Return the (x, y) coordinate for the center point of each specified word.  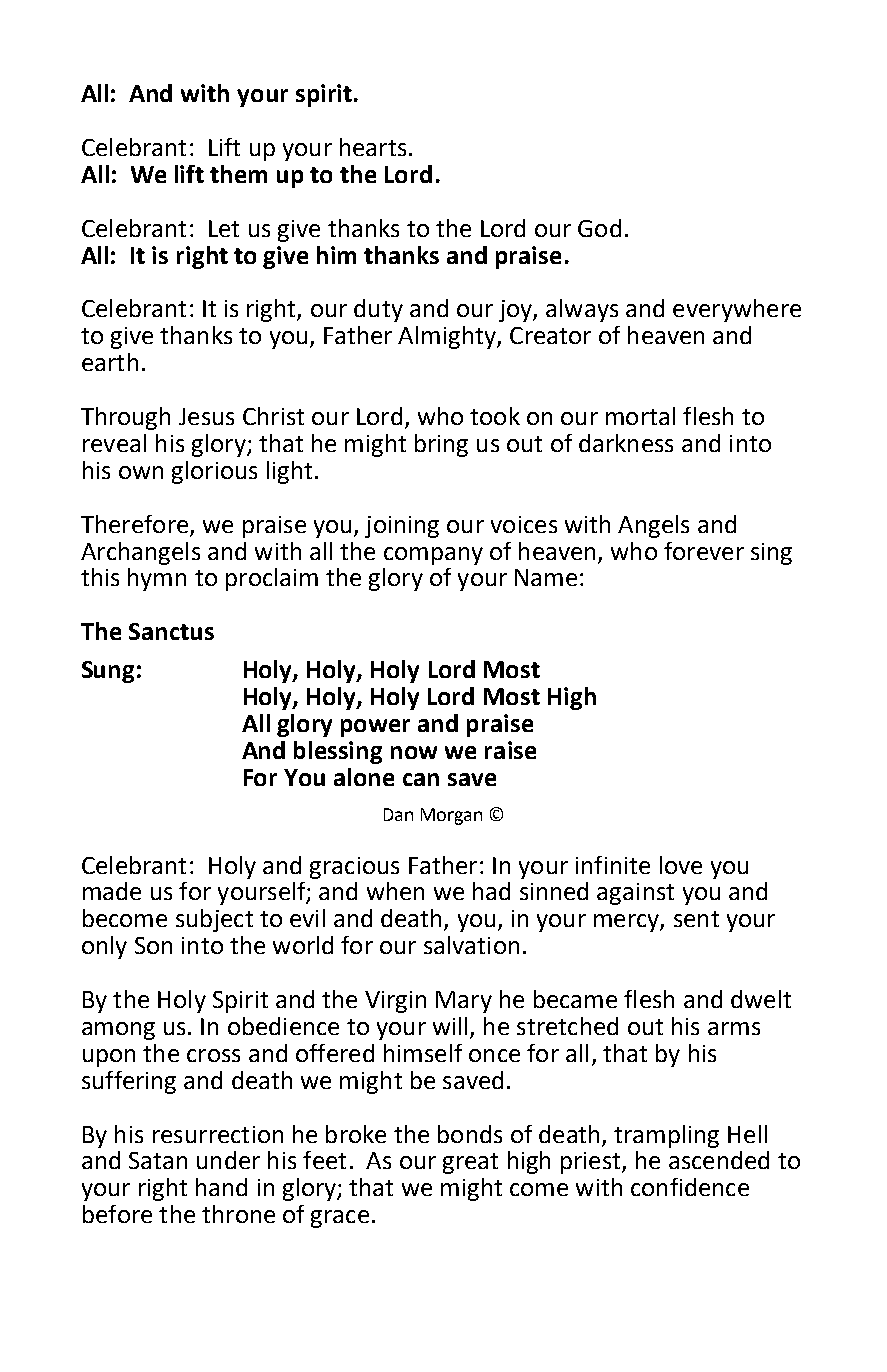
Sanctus (171, 631)
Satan (158, 1160)
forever (704, 551)
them (238, 174)
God (599, 228)
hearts (373, 147)
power (375, 728)
